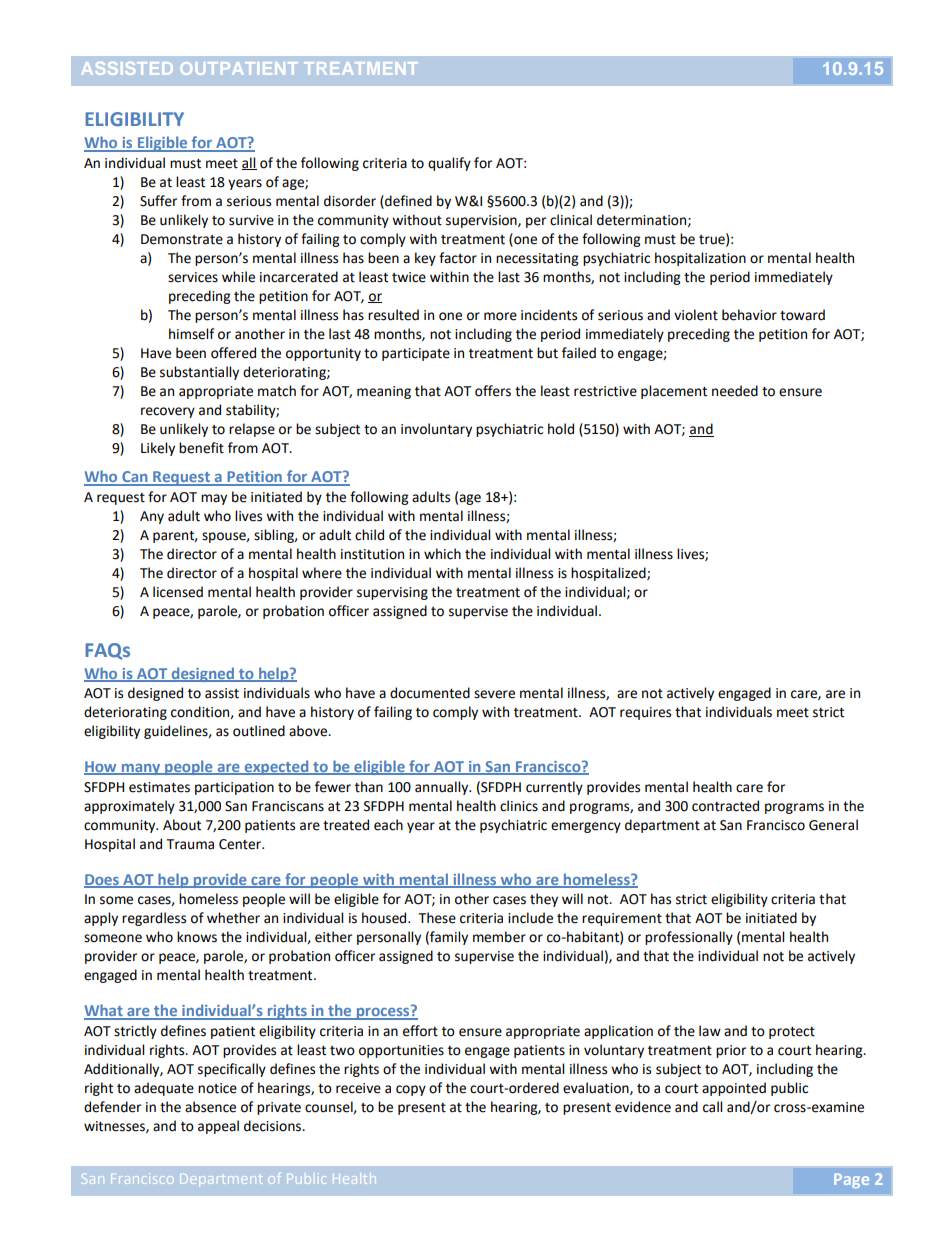 This image has height=1233, width=952. Describe the element at coordinates (259, 731) in the image. I see `outlined` at that location.
